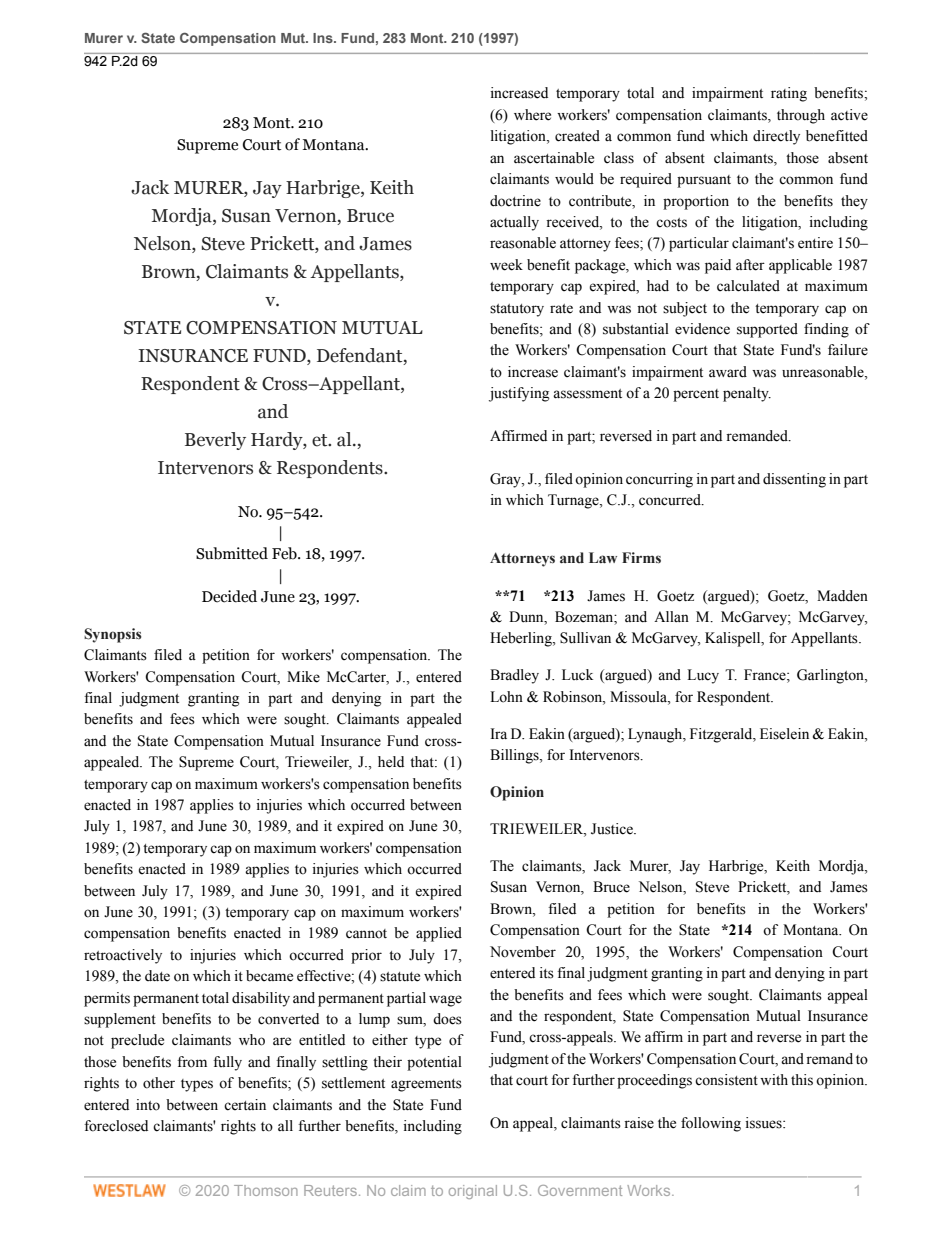 The width and height of the screenshot is (952, 1233). Describe the element at coordinates (514, 676) in the screenshot. I see `Bradley` at that location.
